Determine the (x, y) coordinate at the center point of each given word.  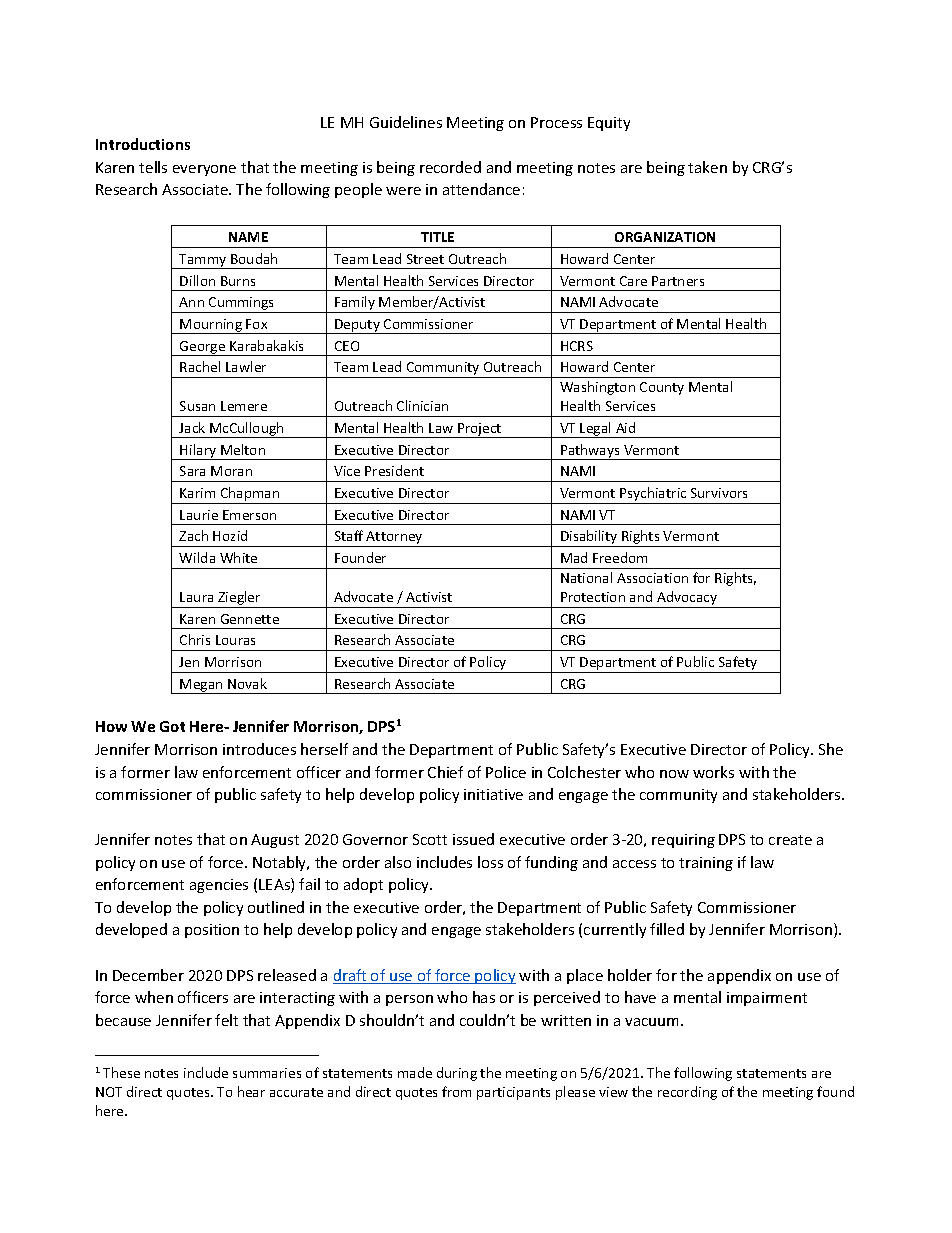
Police (506, 772)
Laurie (199, 515)
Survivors (719, 493)
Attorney (395, 539)
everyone (204, 170)
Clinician (422, 405)
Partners (678, 281)
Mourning (211, 326)
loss (490, 862)
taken (707, 167)
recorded (450, 167)
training (706, 864)
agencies (219, 886)
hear (251, 1091)
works (713, 772)
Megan (202, 686)
